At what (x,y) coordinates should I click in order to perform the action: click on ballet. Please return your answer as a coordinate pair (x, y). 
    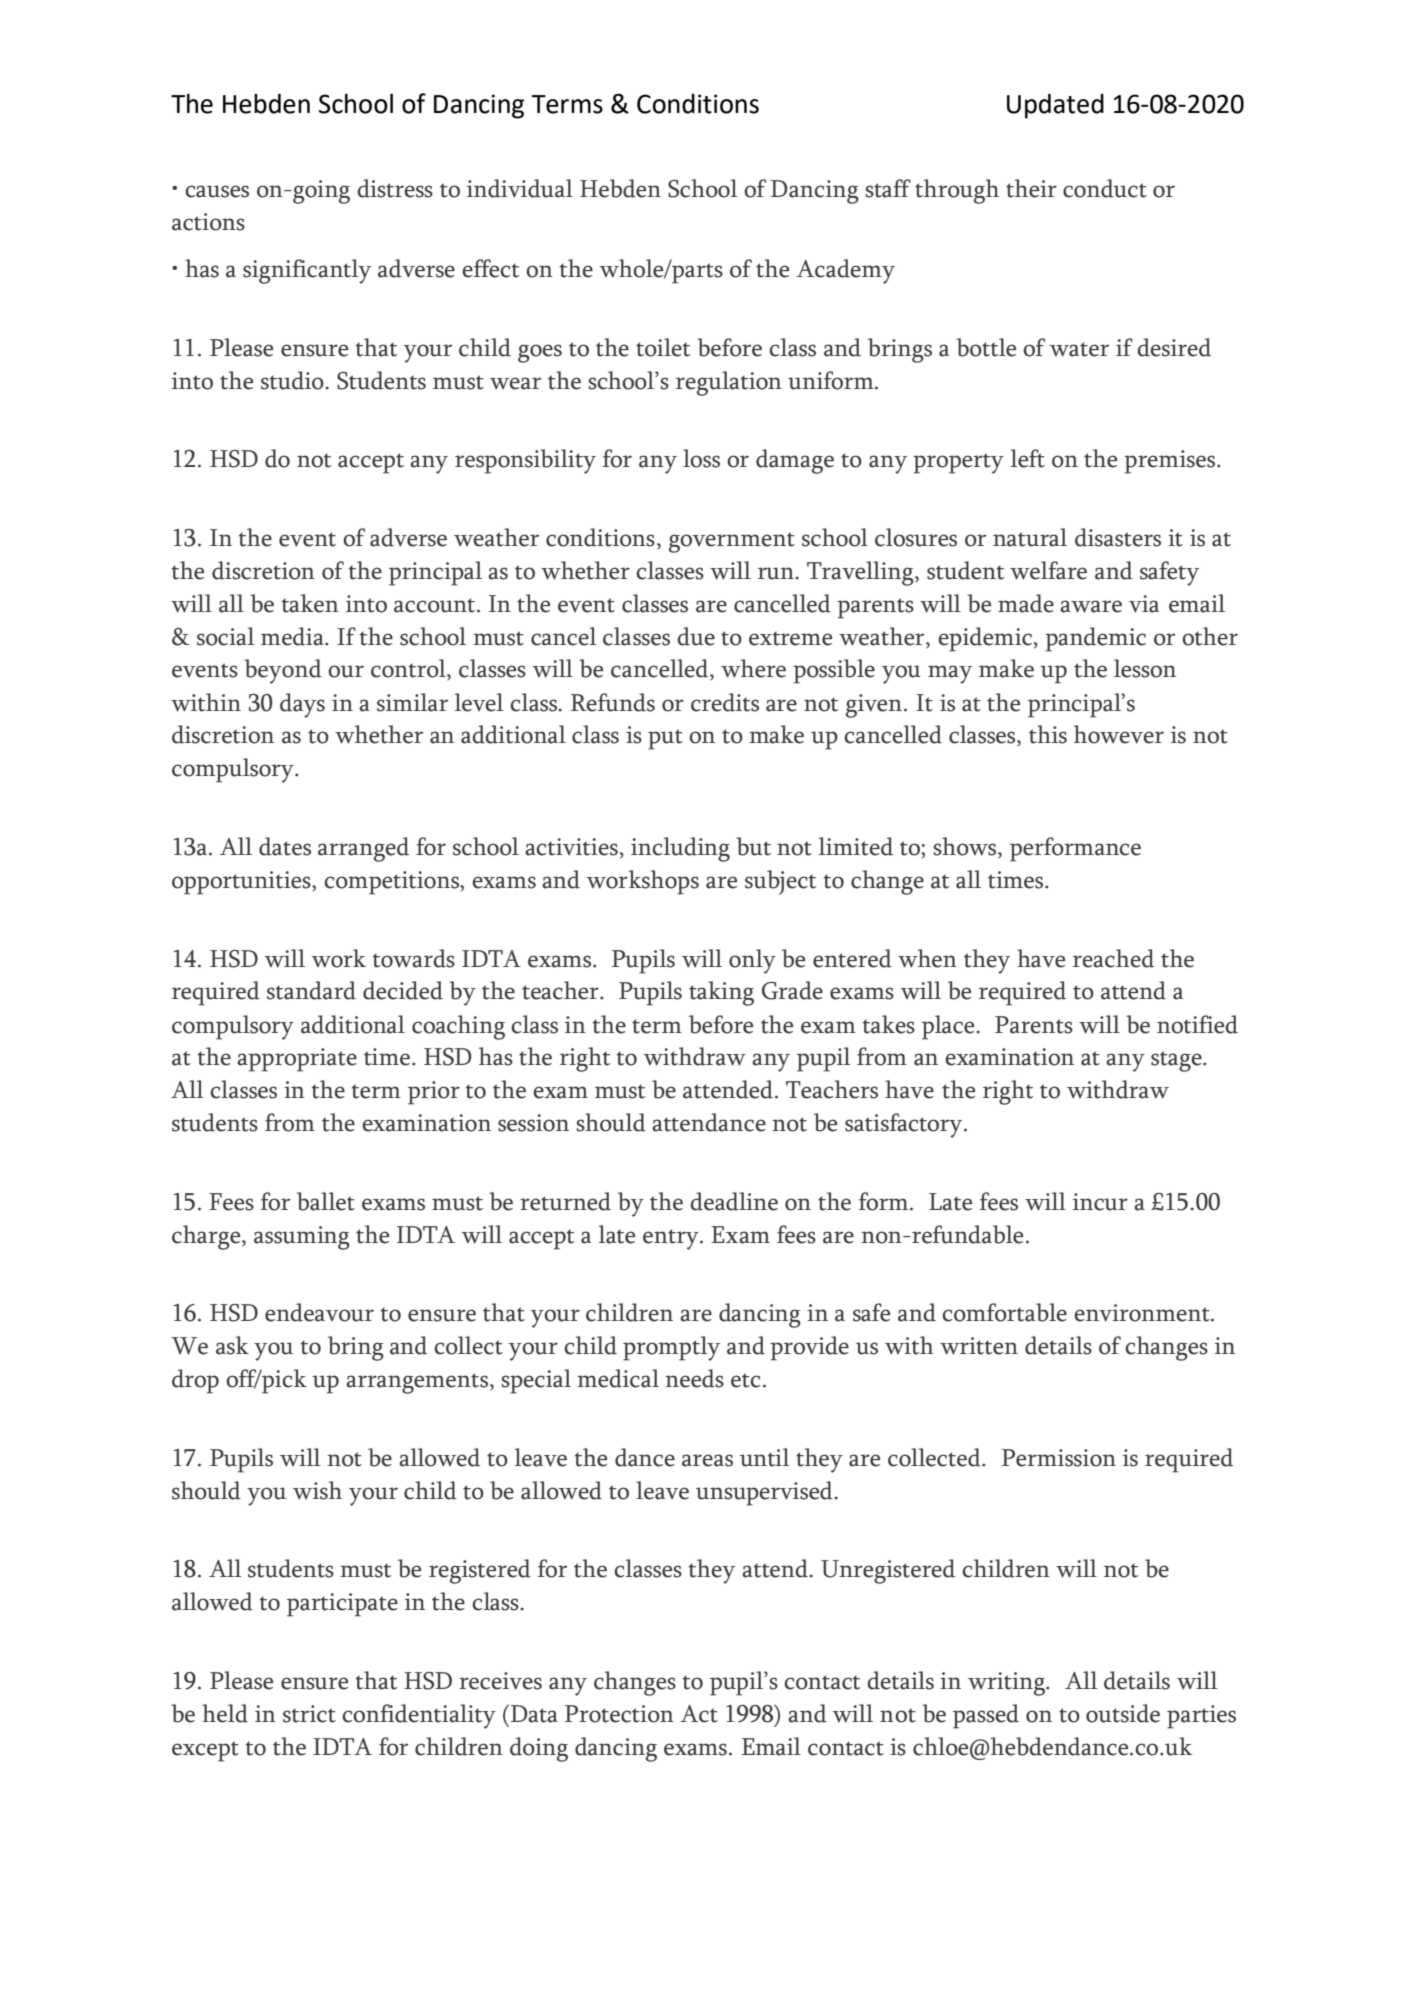
    Looking at the image, I should click on (326, 1201).
